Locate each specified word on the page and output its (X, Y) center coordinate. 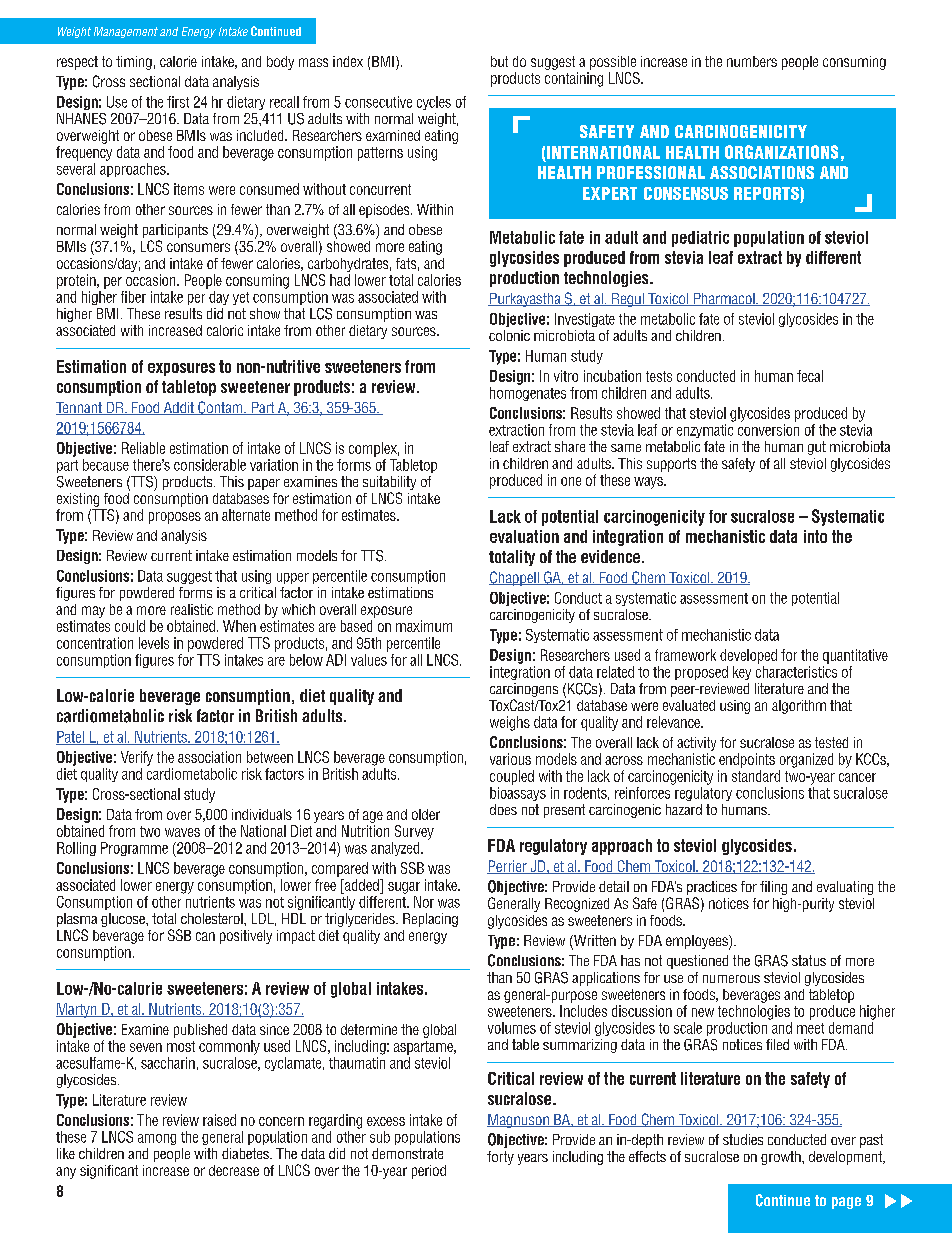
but (499, 61)
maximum (424, 626)
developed (748, 656)
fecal (810, 376)
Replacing (430, 920)
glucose (124, 920)
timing (134, 63)
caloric (225, 330)
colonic (509, 335)
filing (773, 888)
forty (500, 1158)
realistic (192, 609)
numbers (752, 61)
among (157, 1139)
